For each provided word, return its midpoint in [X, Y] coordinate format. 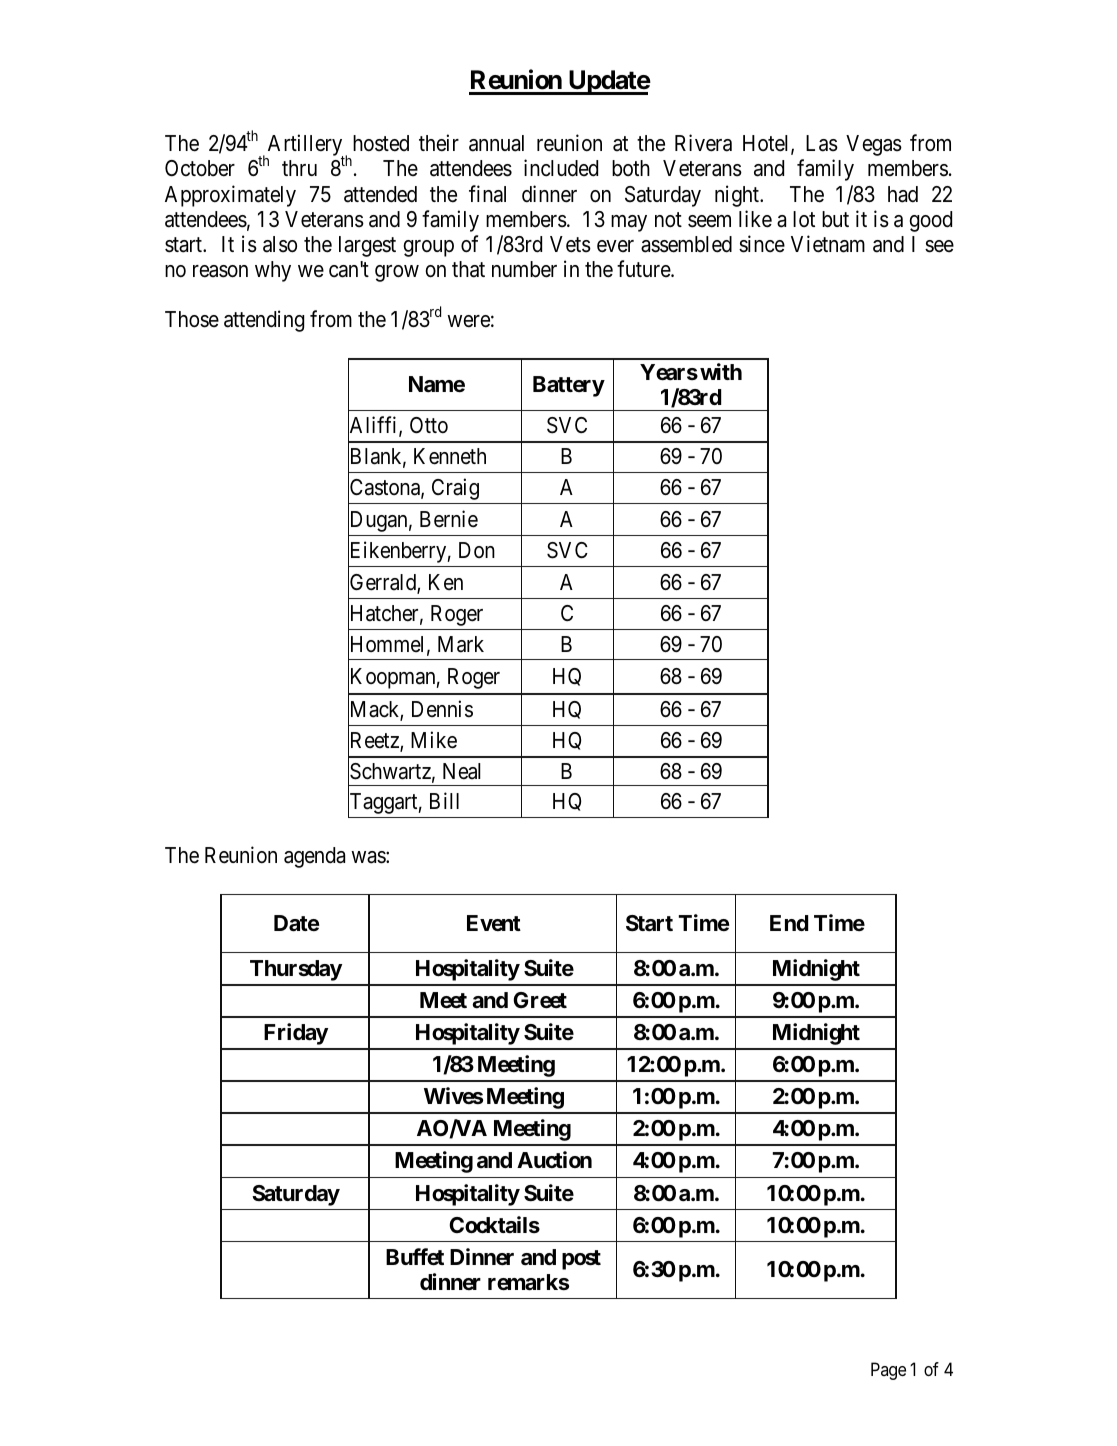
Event [494, 923]
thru [299, 168]
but [835, 219]
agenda [314, 857]
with [721, 371]
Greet [540, 1000]
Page [888, 1371]
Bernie [449, 519]
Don [477, 550]
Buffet [415, 1257]
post [581, 1260]
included [561, 168]
